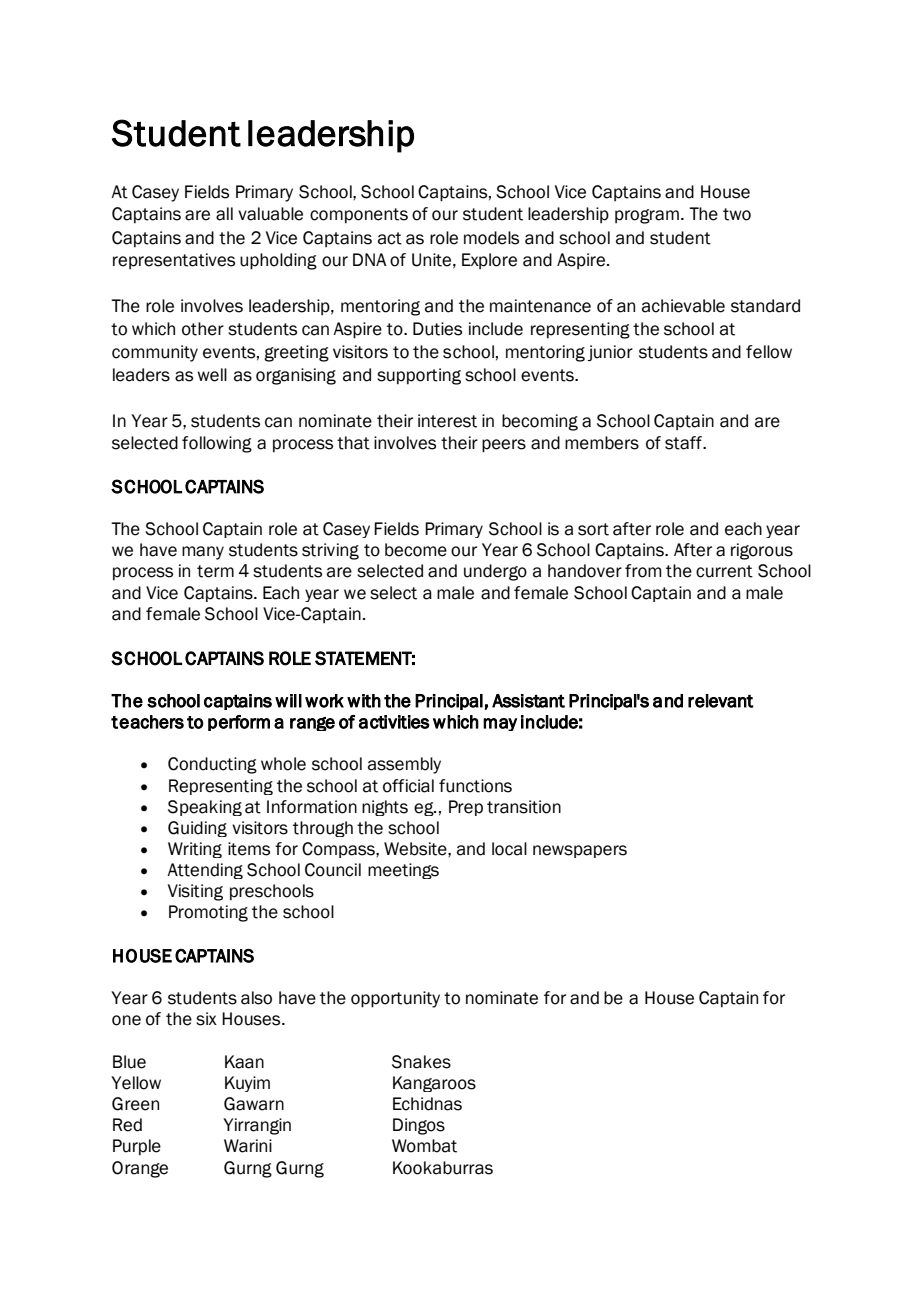  Describe the element at coordinates (447, 421) in the screenshot. I see `interest` at that location.
